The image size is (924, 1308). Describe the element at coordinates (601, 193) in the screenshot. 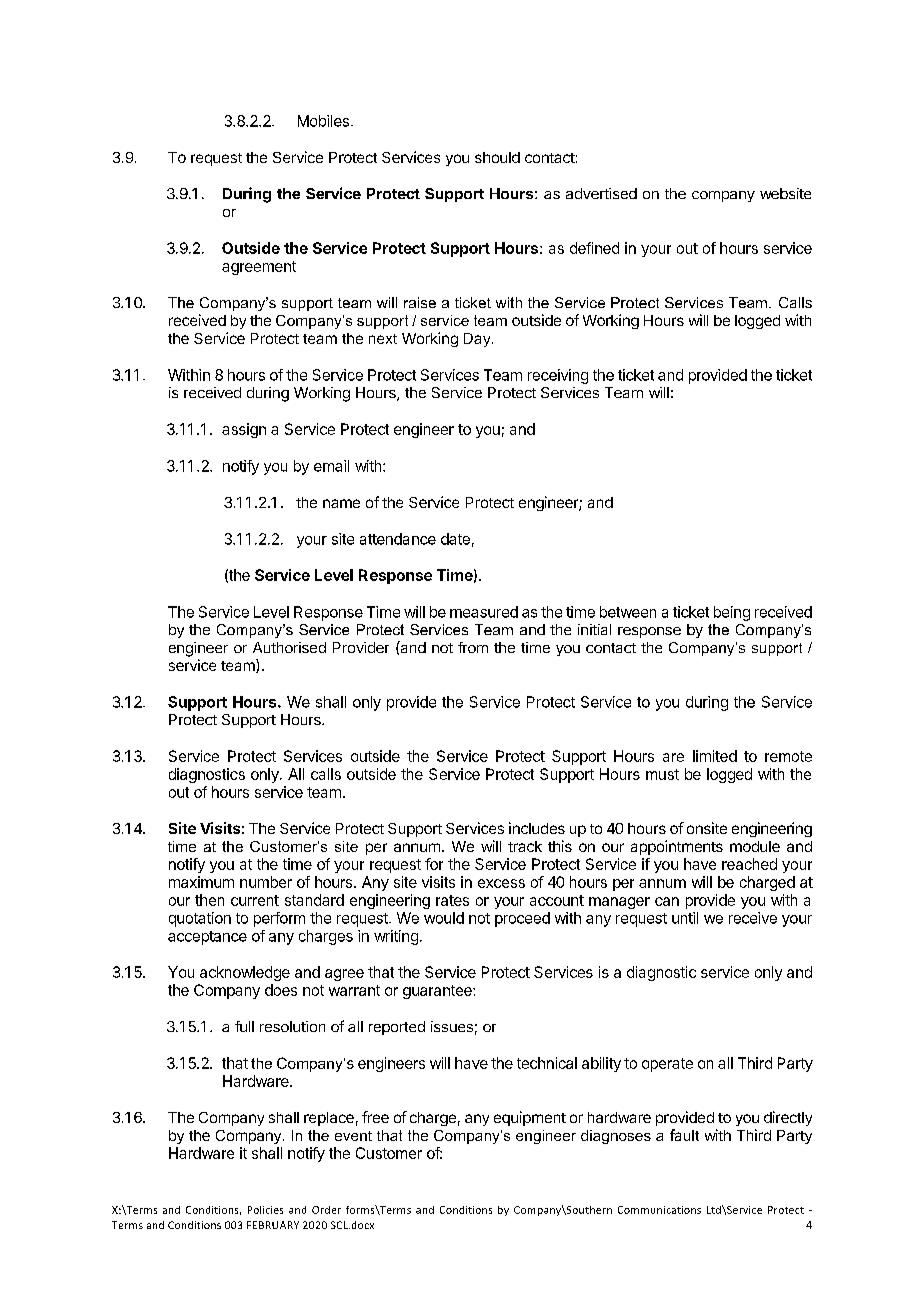

I see `advertised` at that location.
